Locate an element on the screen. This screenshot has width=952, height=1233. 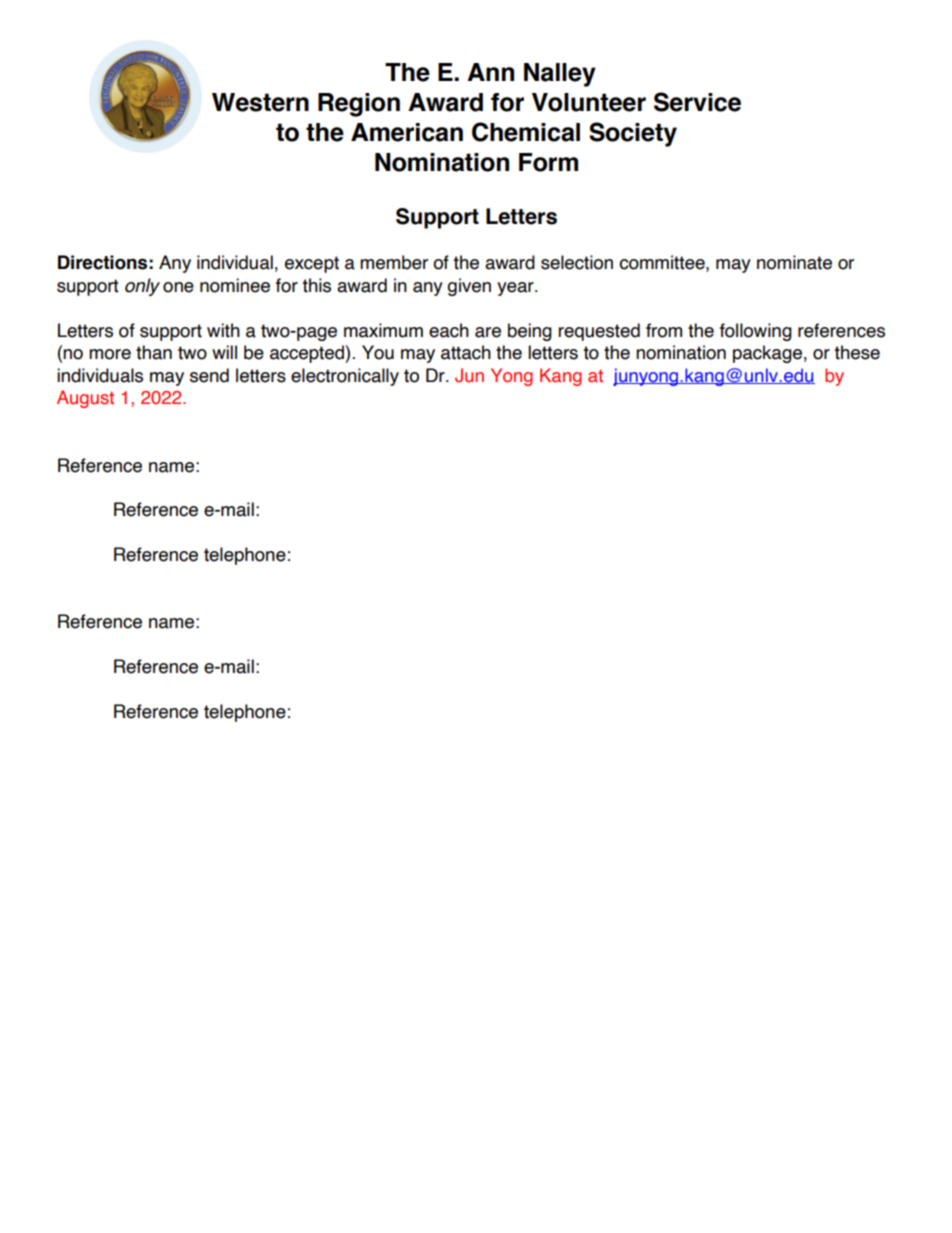
Service is located at coordinates (697, 102).
